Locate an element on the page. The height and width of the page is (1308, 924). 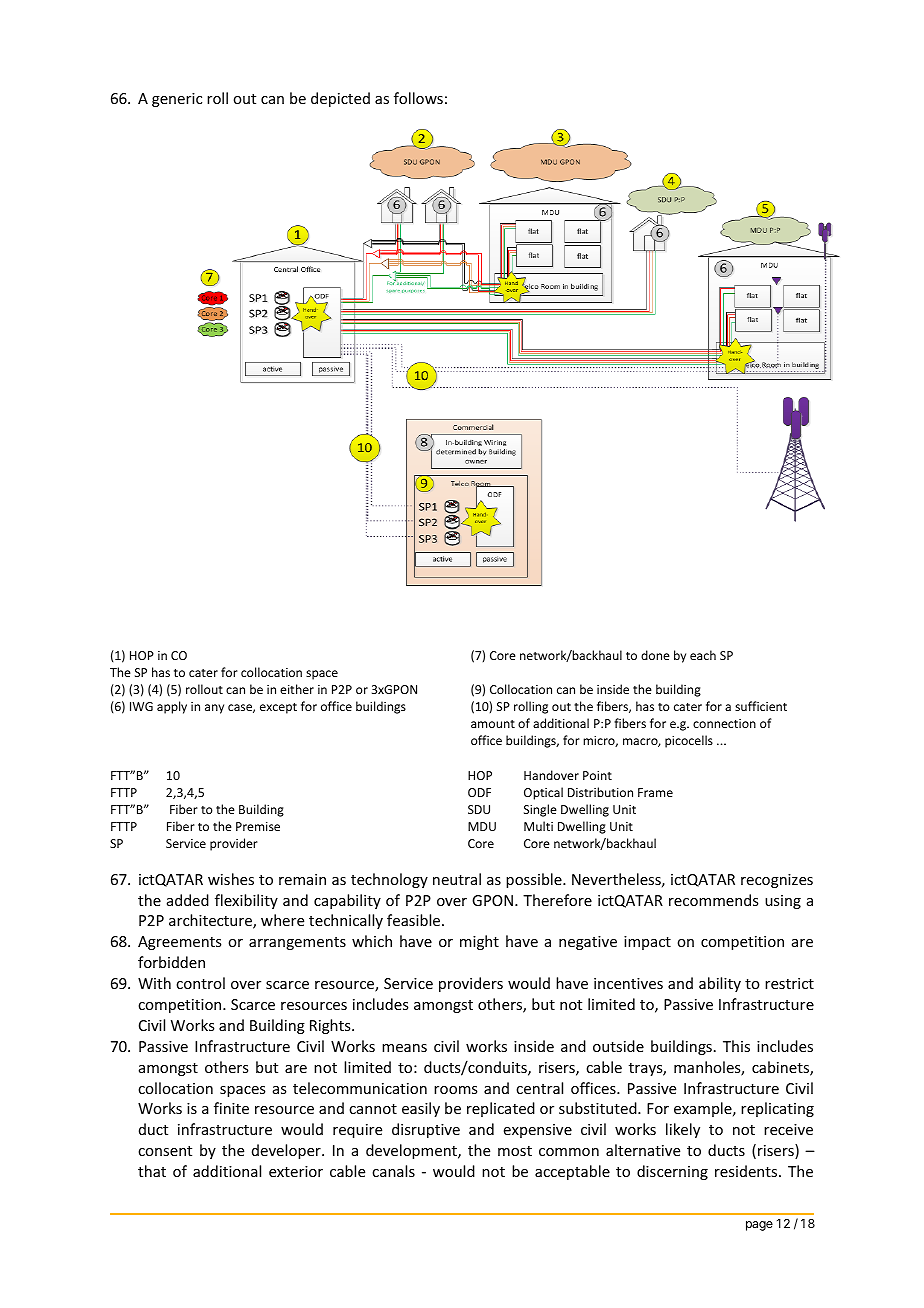
follows is located at coordinates (418, 98).
